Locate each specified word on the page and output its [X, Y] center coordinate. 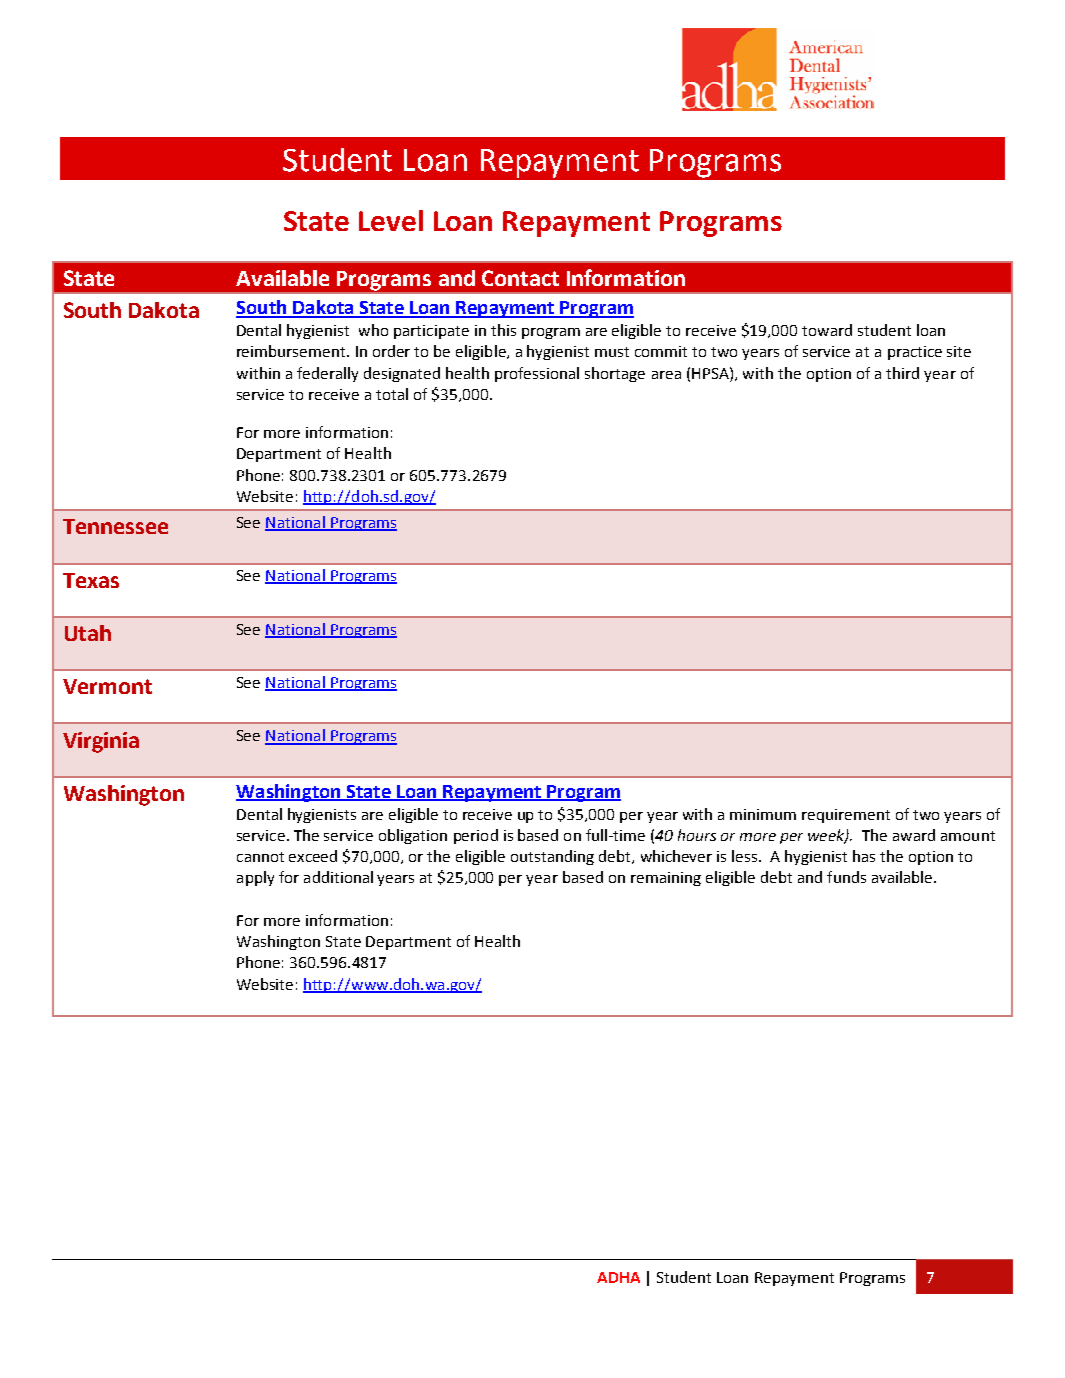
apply [255, 878]
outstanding [552, 857]
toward [827, 330]
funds [846, 877]
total [392, 394]
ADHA [618, 1277]
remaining [666, 879]
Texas [91, 580]
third [902, 373]
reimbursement [292, 351]
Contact [520, 278]
